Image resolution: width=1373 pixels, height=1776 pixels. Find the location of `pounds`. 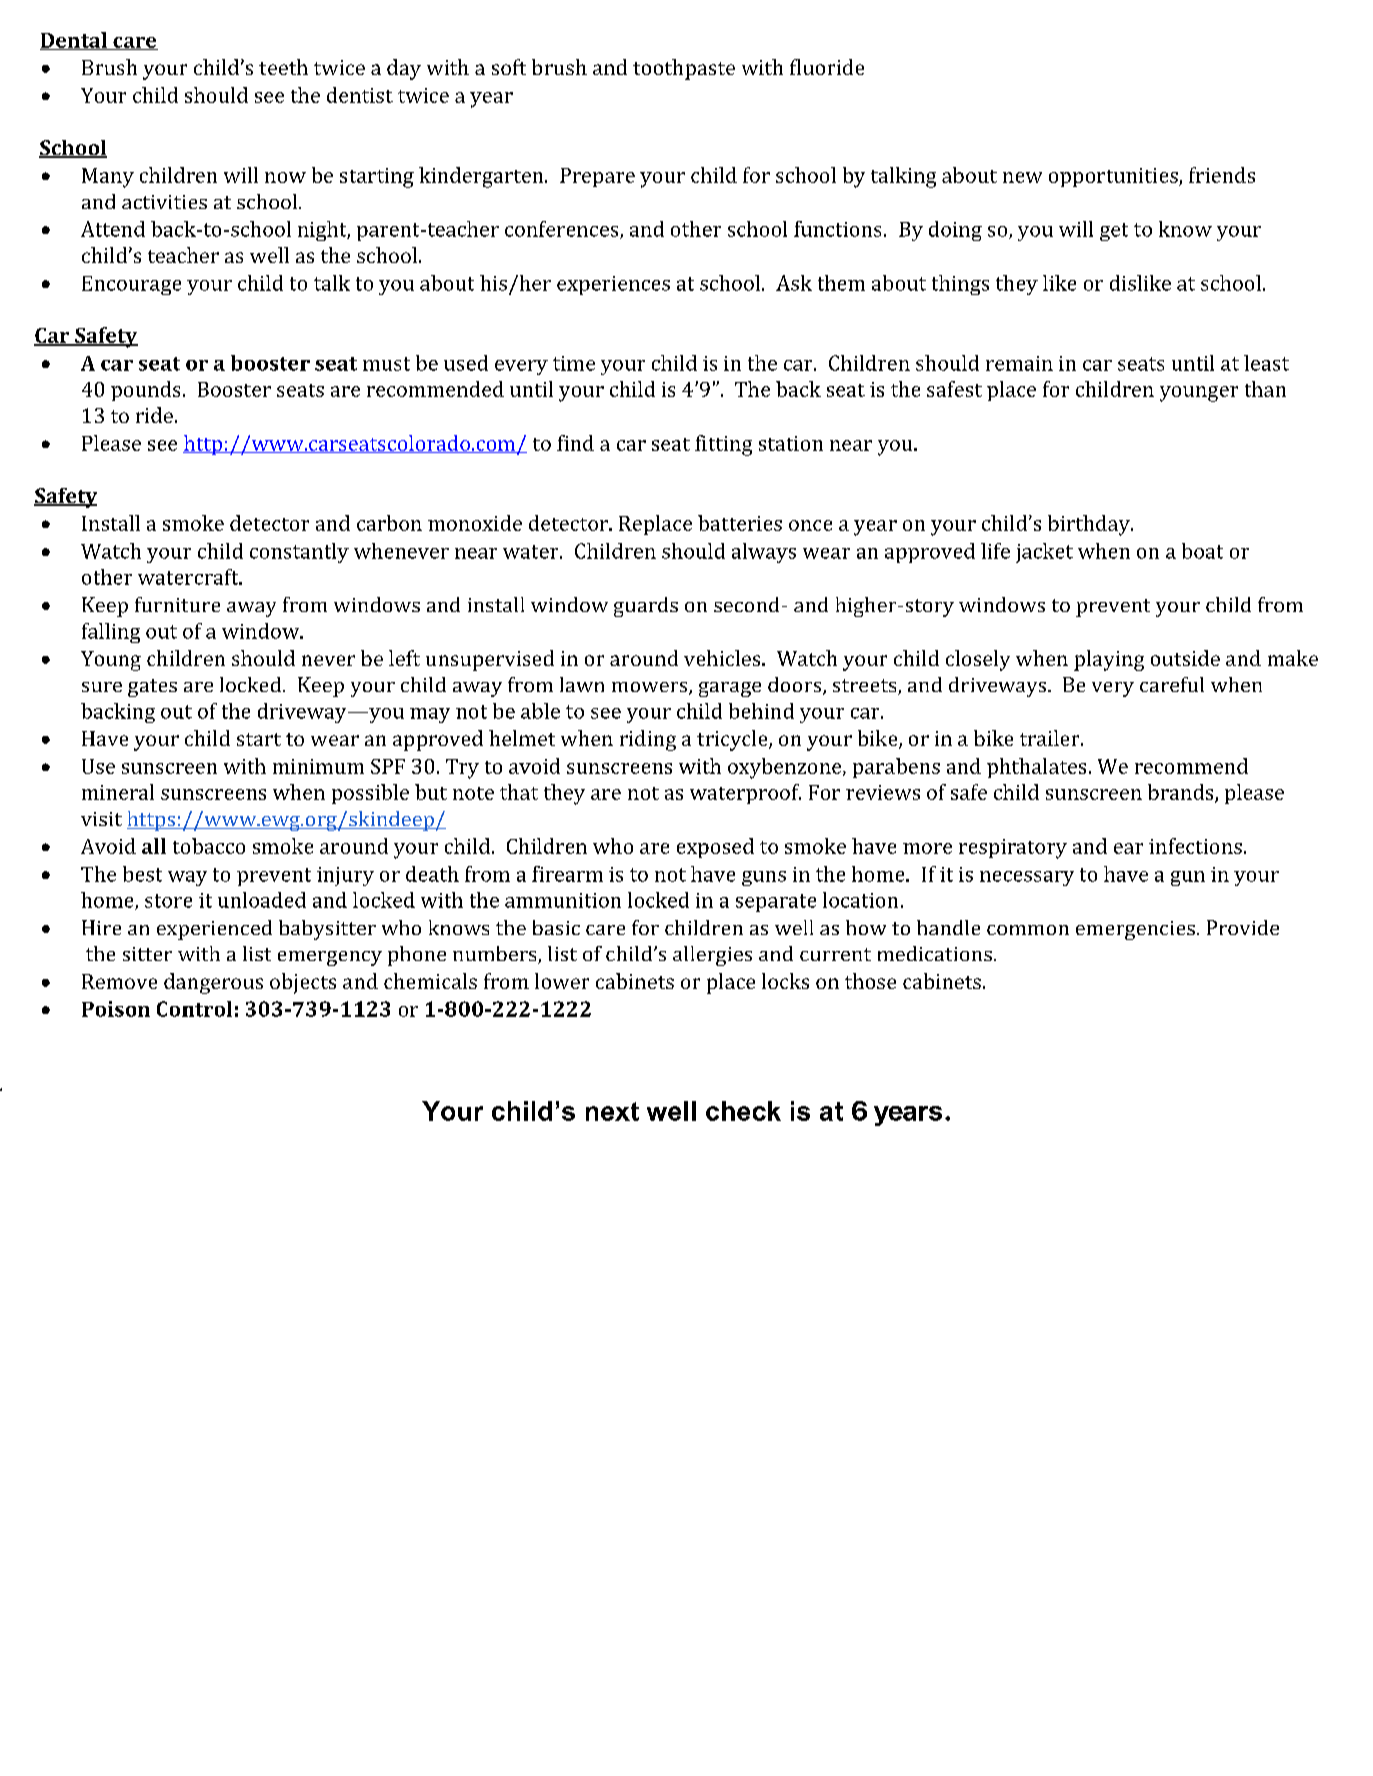

pounds is located at coordinates (145, 391).
